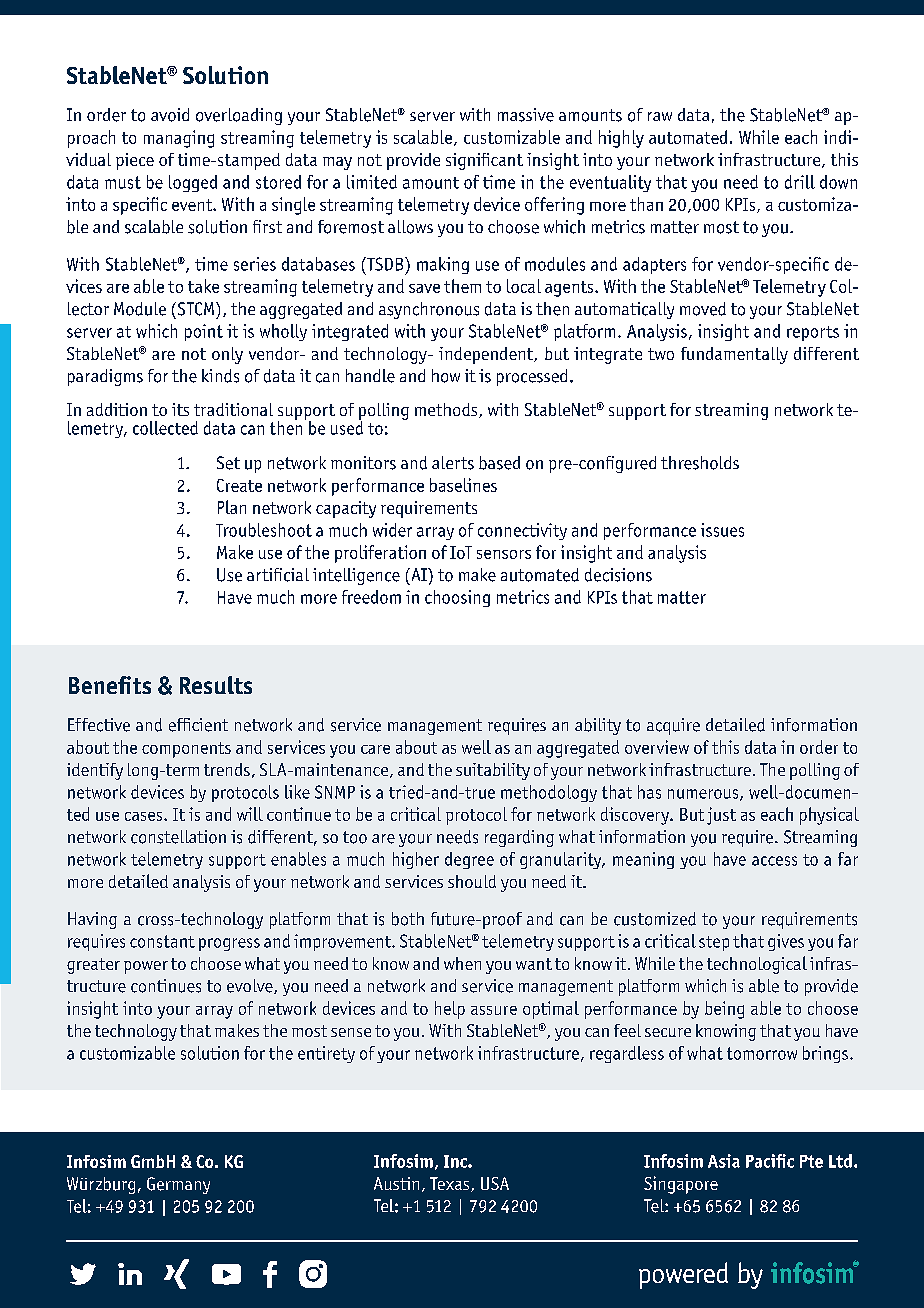 Image resolution: width=924 pixels, height=1308 pixels. I want to click on Germany, so click(178, 1185).
